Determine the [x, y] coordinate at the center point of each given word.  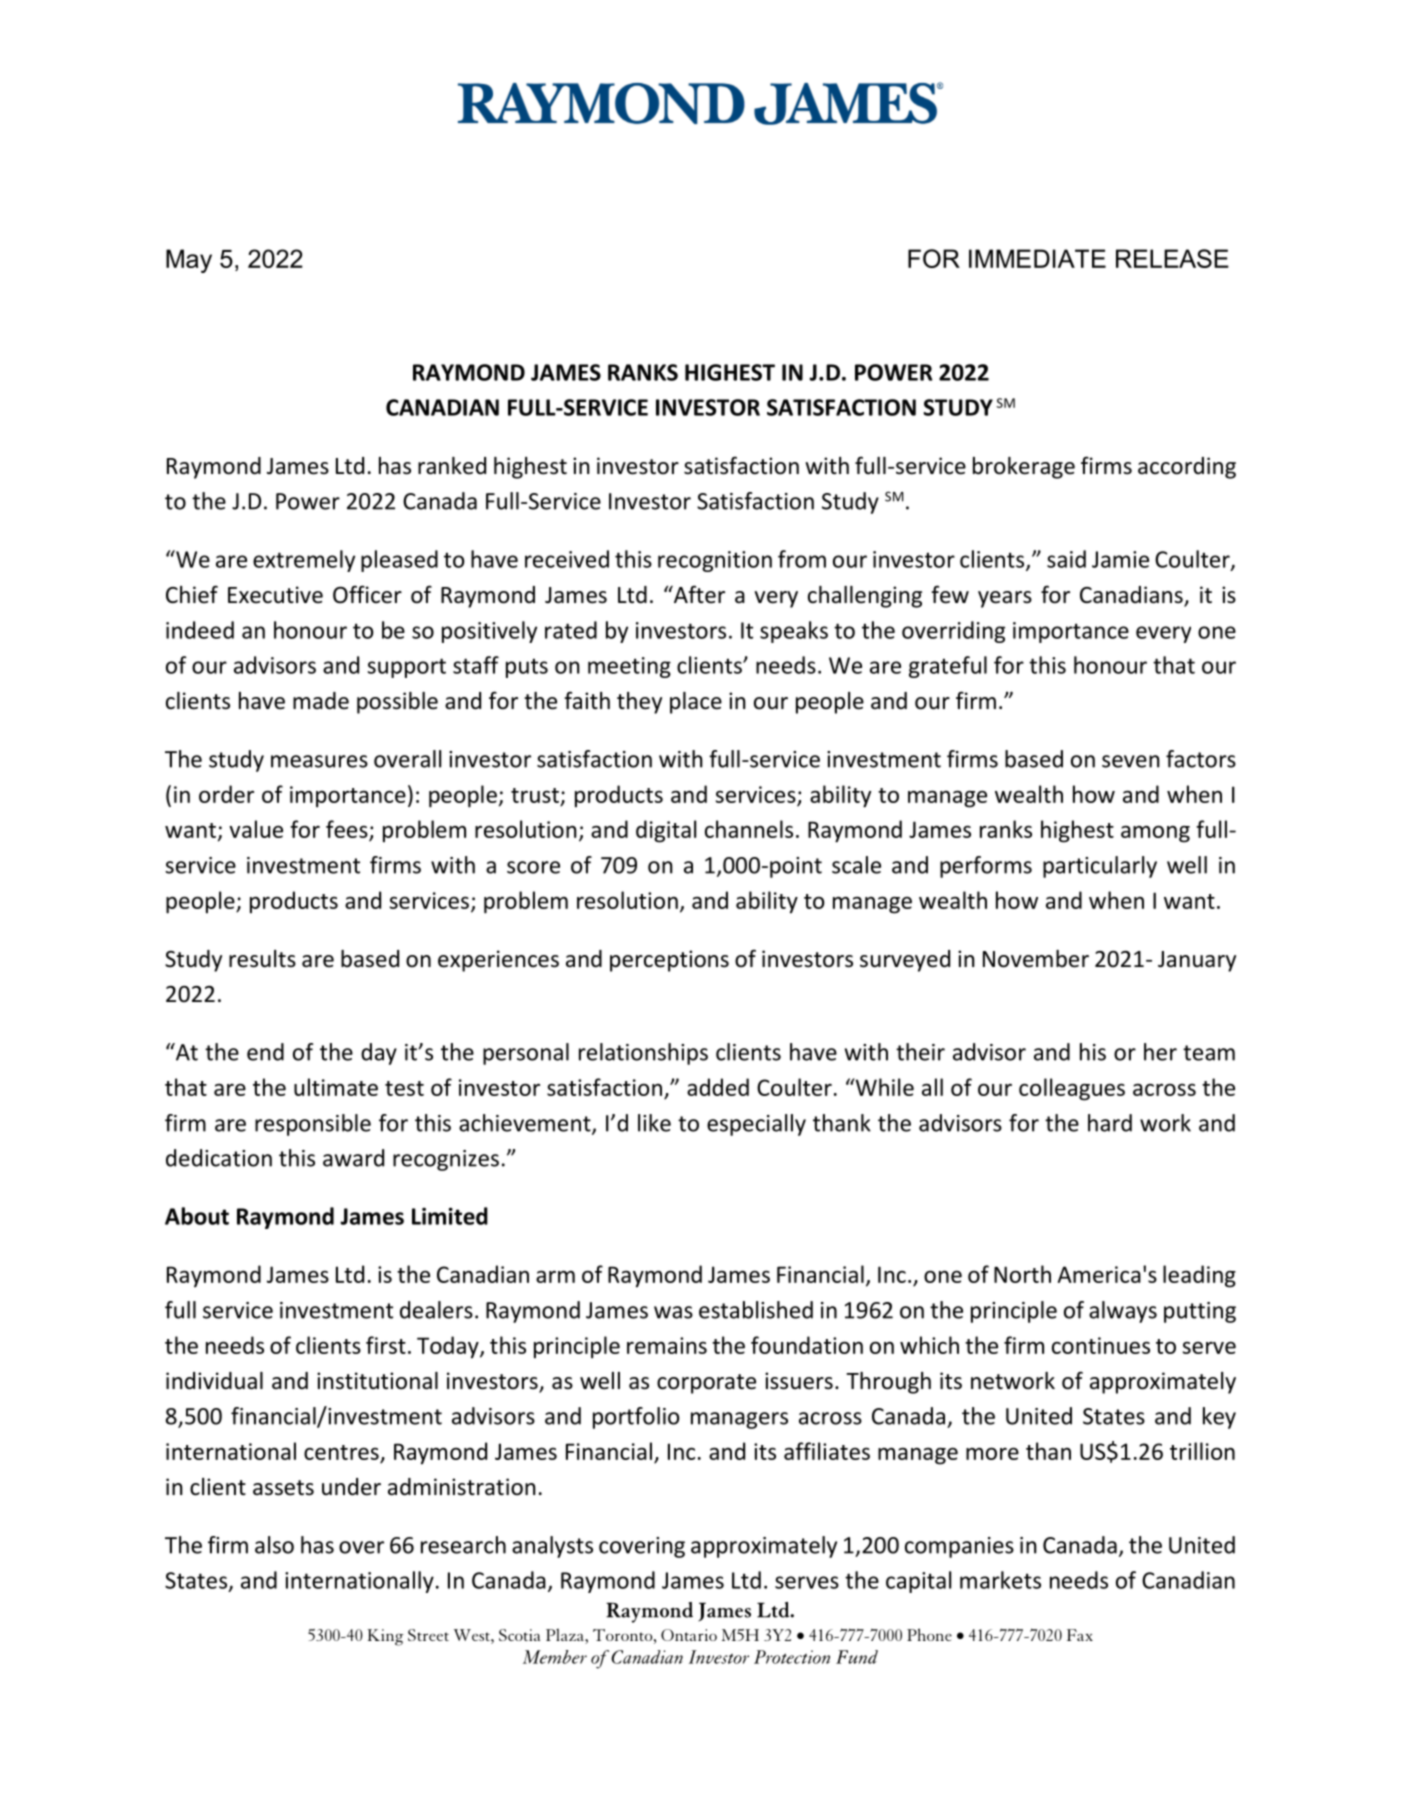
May [189, 261]
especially [756, 1125]
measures [319, 761]
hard [1110, 1123]
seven [1131, 761]
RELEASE [1172, 258]
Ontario [689, 1635]
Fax [1080, 1635]
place [696, 703]
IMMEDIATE [1037, 258]
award [353, 1158]
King [385, 1637]
